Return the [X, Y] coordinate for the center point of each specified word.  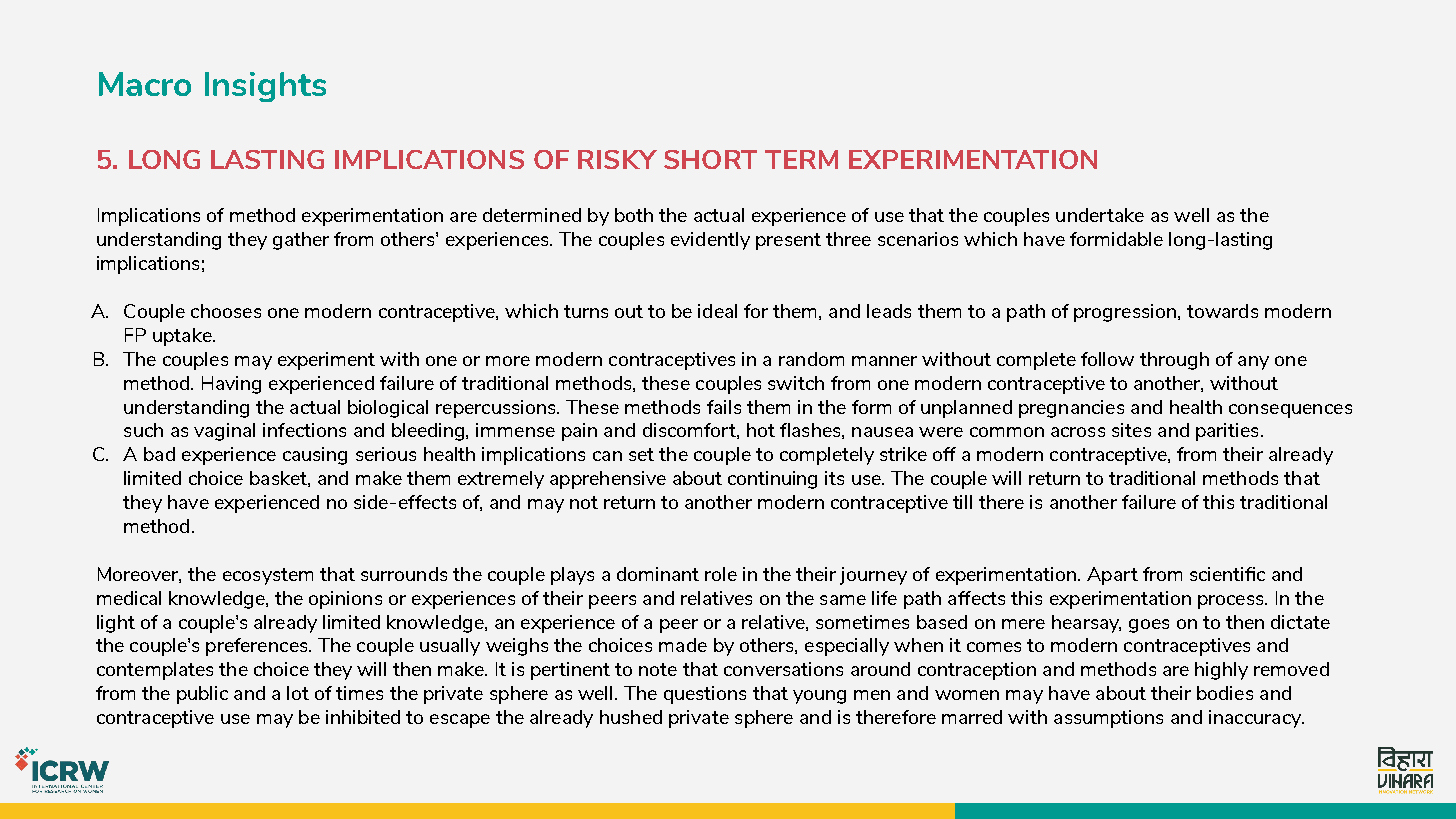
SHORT [710, 159]
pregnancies [1071, 409]
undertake [1100, 215]
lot [298, 693]
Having [231, 385]
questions [705, 695]
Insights [265, 87]
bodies [1225, 693]
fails [724, 407]
